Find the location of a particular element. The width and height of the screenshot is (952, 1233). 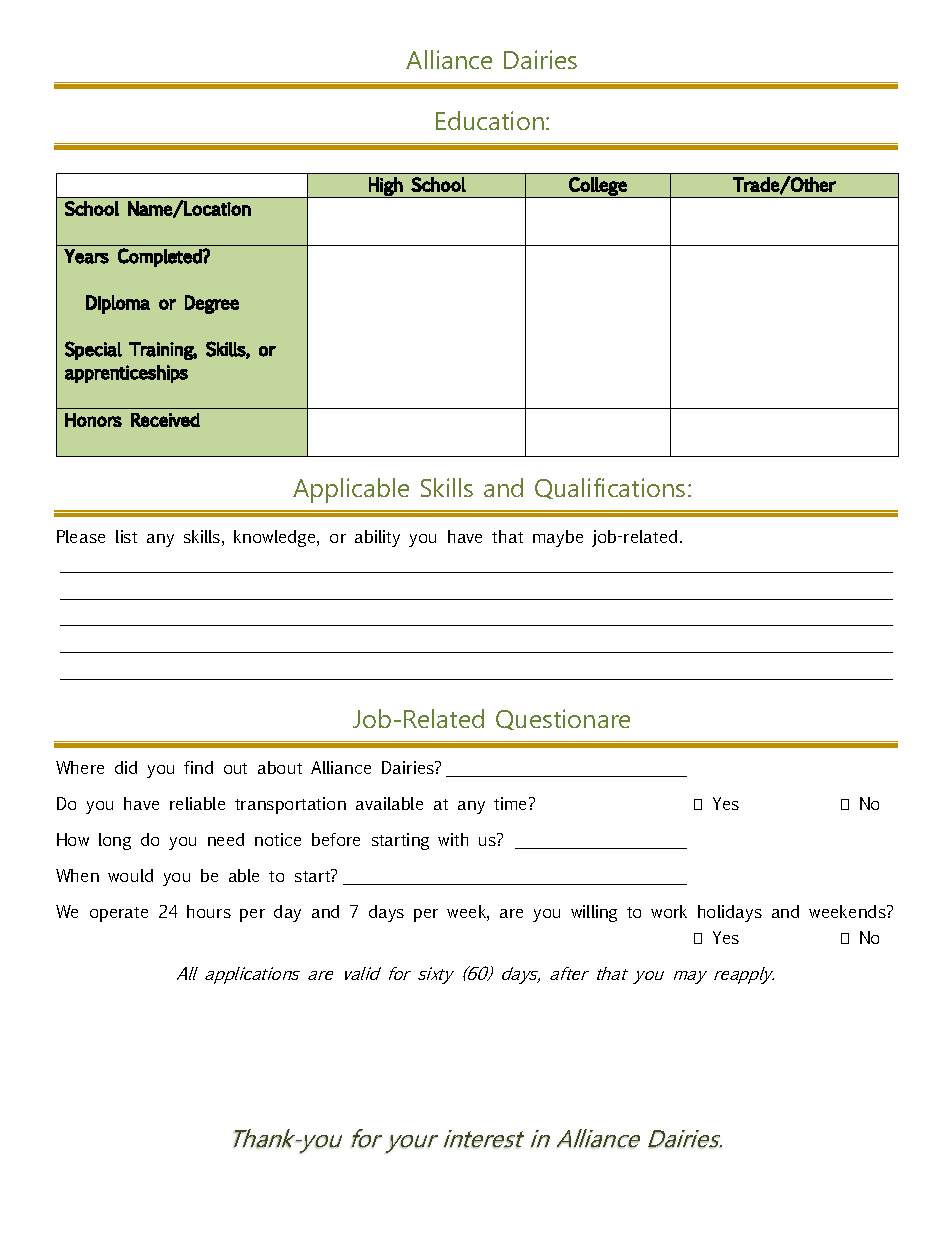

list is located at coordinates (126, 536).
